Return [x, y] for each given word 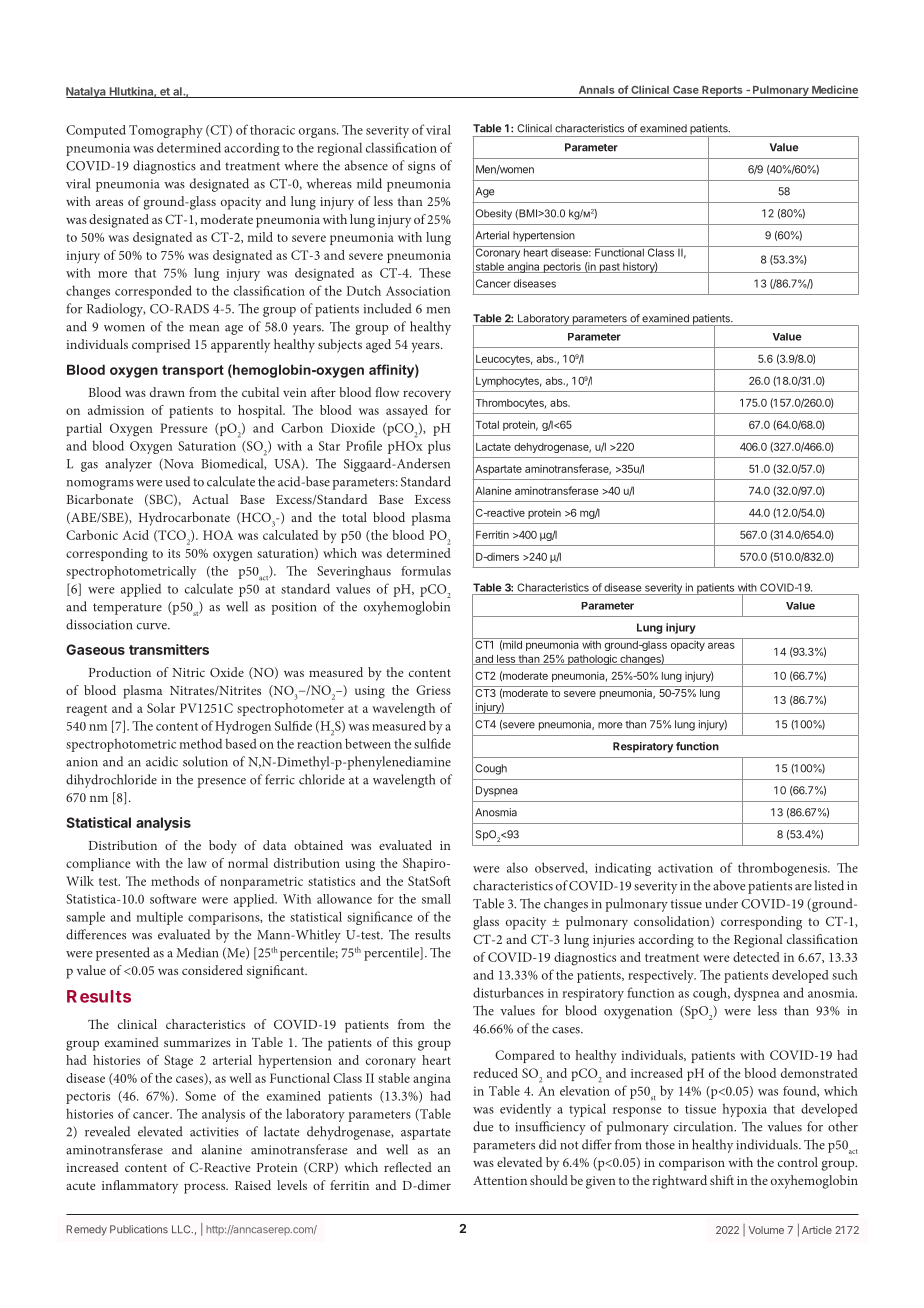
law [197, 863]
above [729, 885]
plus [439, 447]
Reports [722, 92]
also [517, 868]
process [206, 1188]
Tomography [166, 131]
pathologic [592, 659]
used [177, 481]
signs [421, 167]
